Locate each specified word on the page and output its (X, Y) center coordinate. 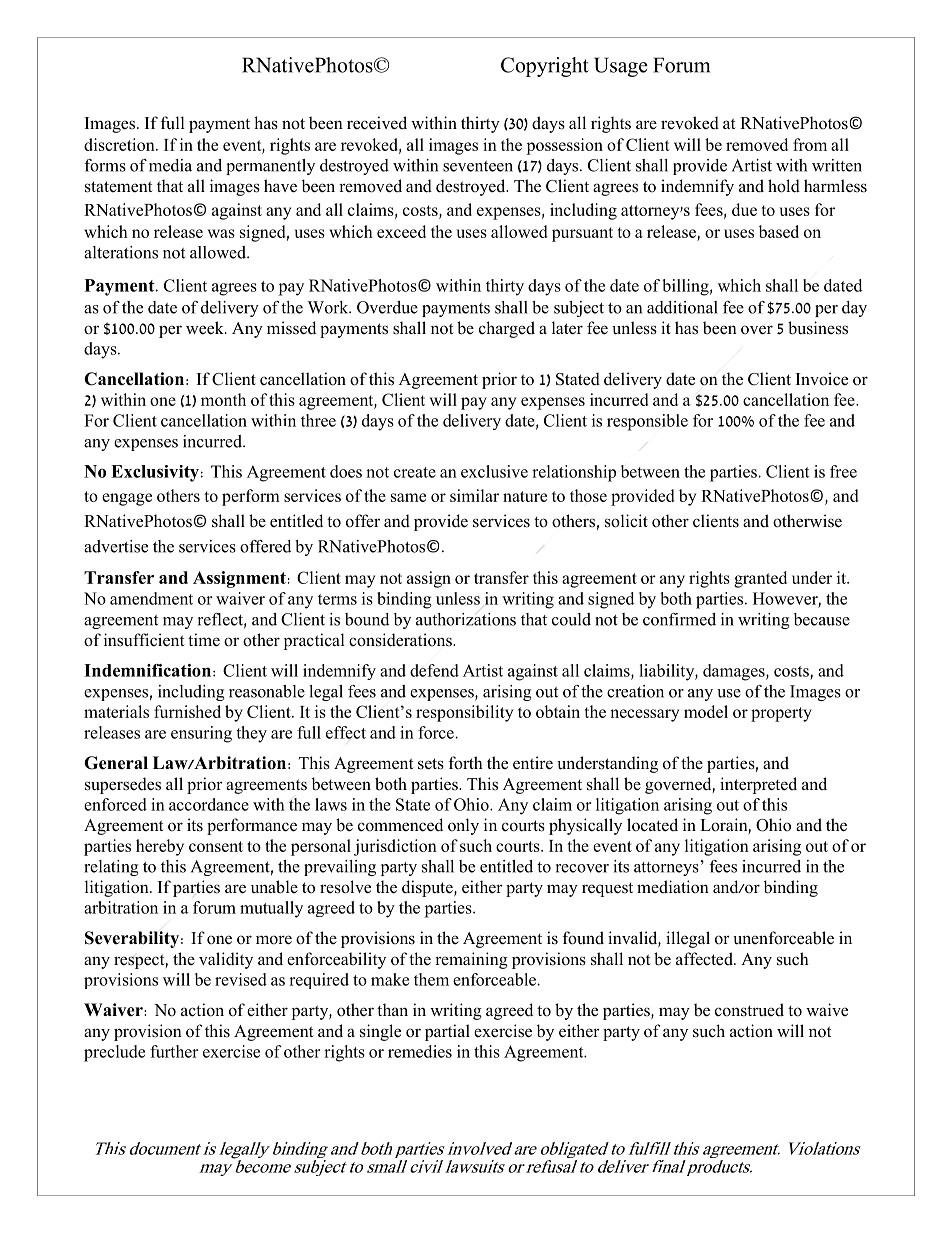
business (818, 328)
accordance (209, 804)
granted (760, 579)
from (810, 144)
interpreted (758, 785)
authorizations (466, 619)
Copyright (545, 67)
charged (507, 329)
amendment (151, 598)
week (206, 328)
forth (466, 763)
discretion (120, 144)
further (174, 1051)
